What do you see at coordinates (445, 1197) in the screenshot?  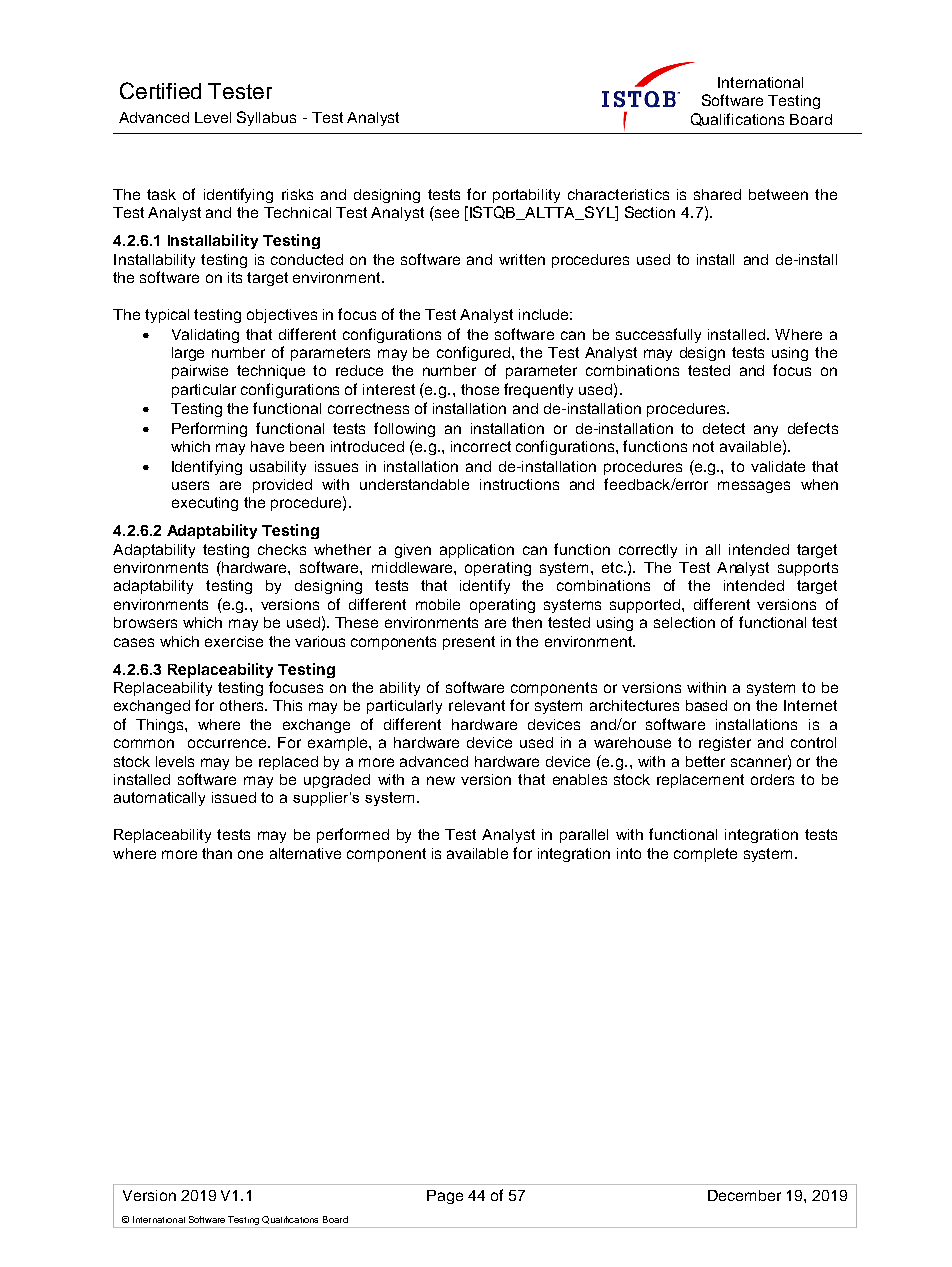 I see `Page` at bounding box center [445, 1197].
